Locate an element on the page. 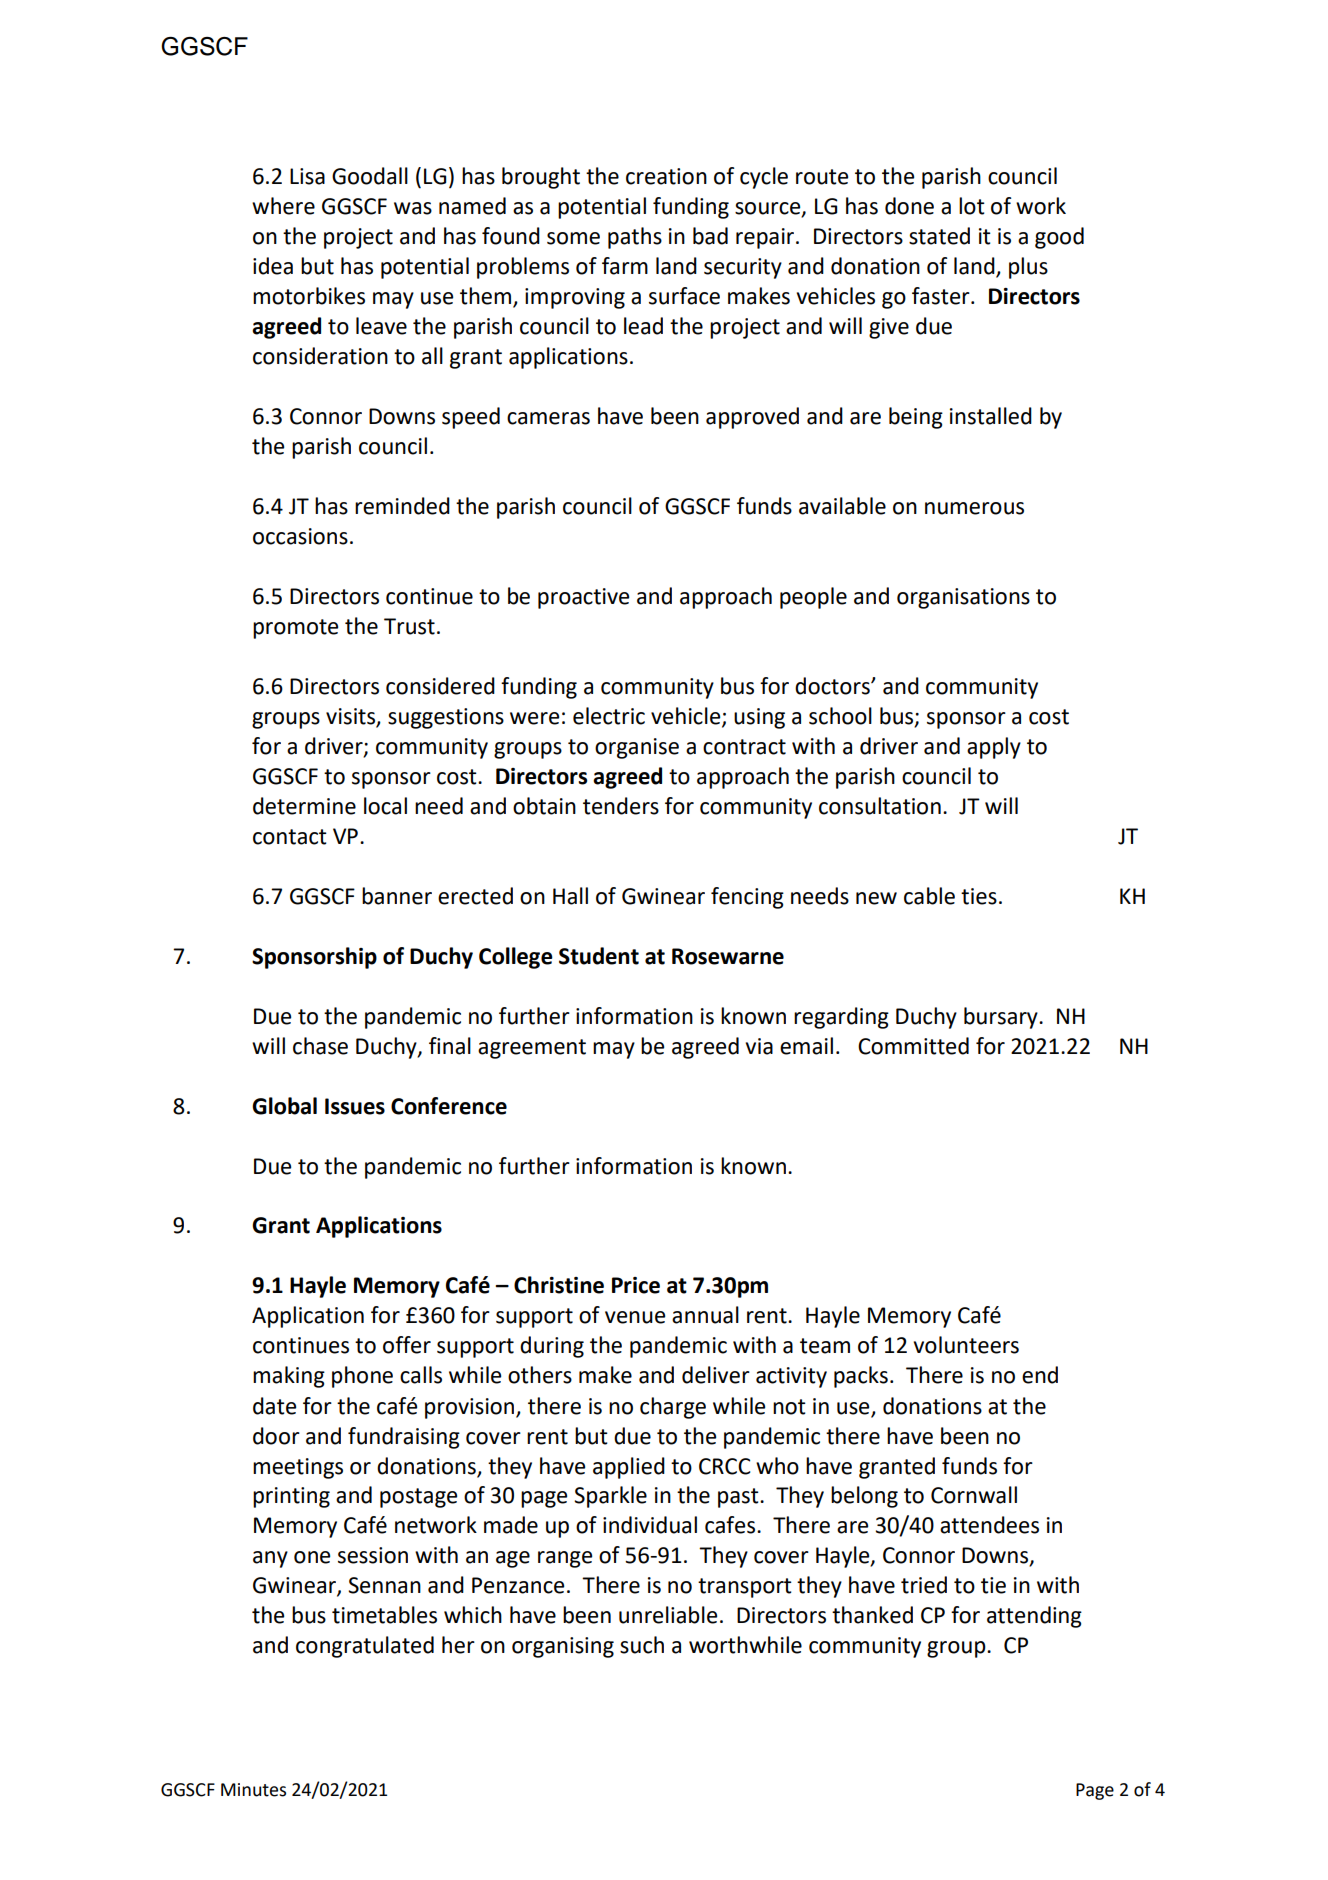 The image size is (1328, 1880). paths is located at coordinates (635, 238).
